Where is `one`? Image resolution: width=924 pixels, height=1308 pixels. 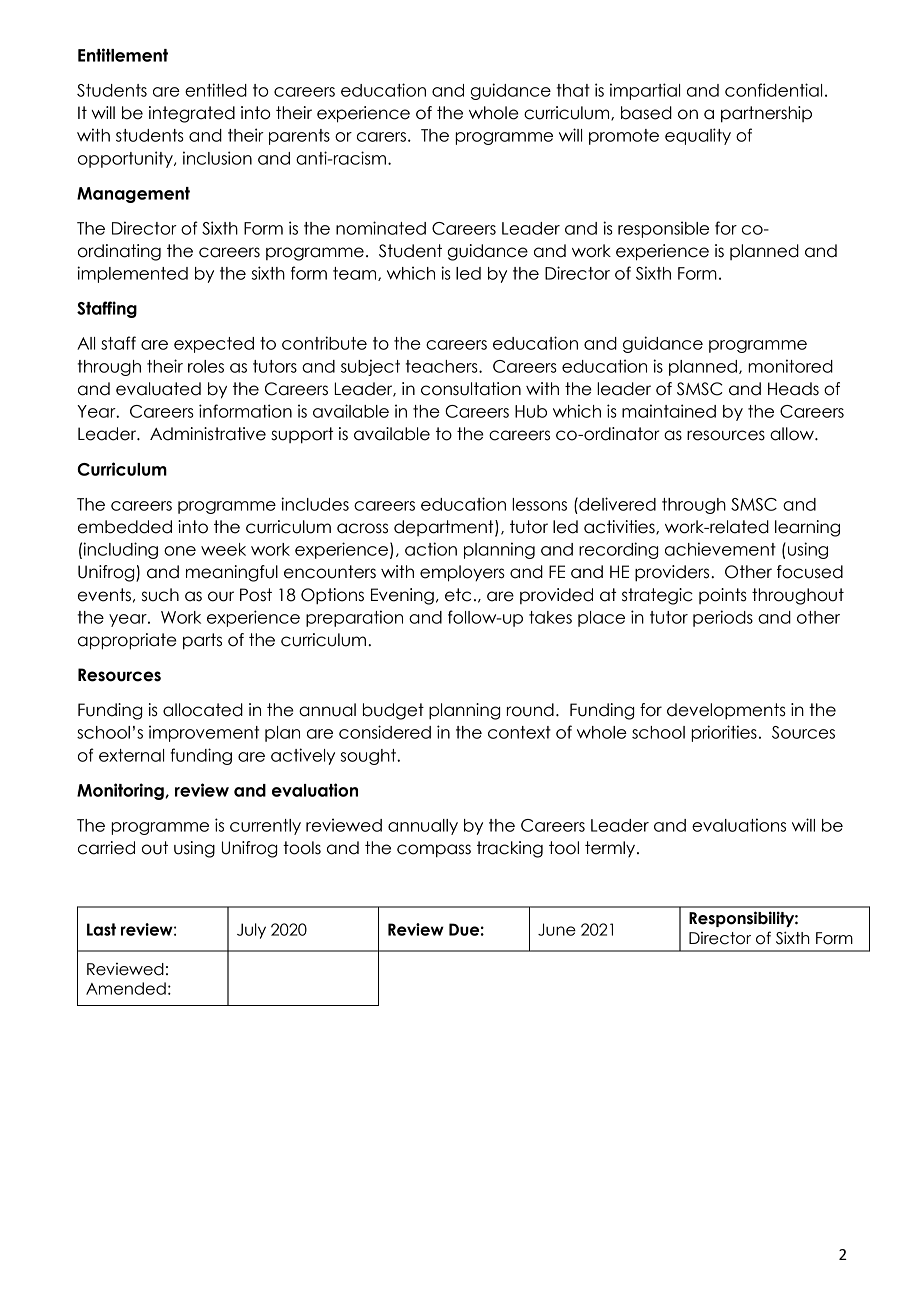 one is located at coordinates (180, 551).
